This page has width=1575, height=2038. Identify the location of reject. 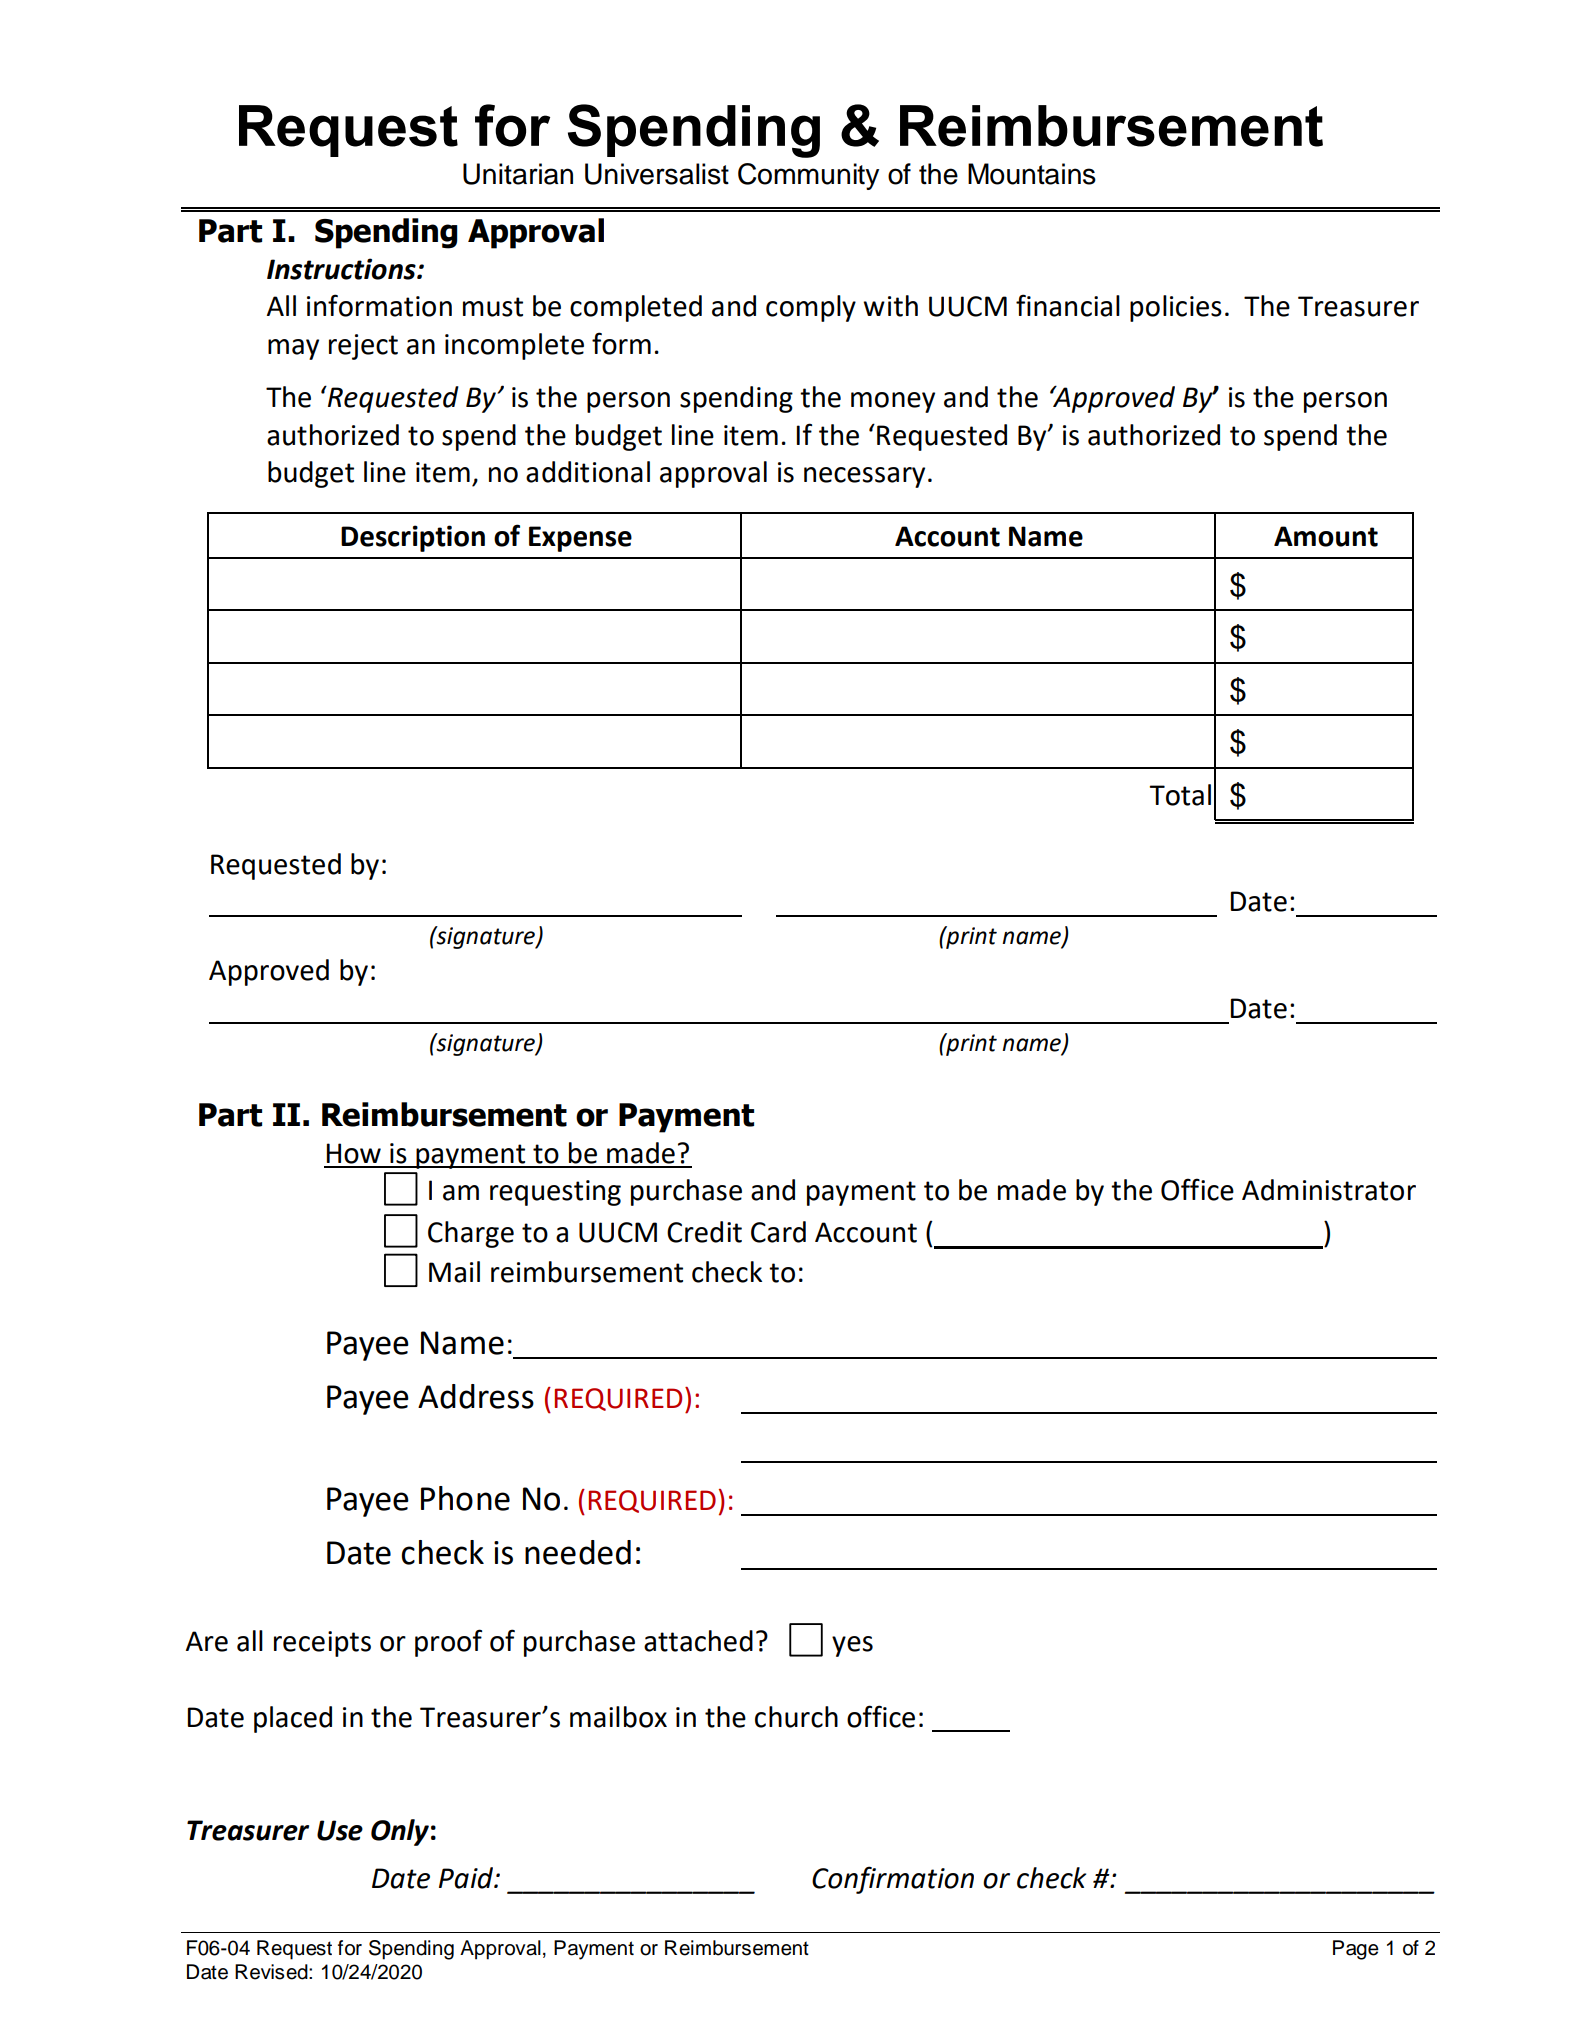
(363, 347).
